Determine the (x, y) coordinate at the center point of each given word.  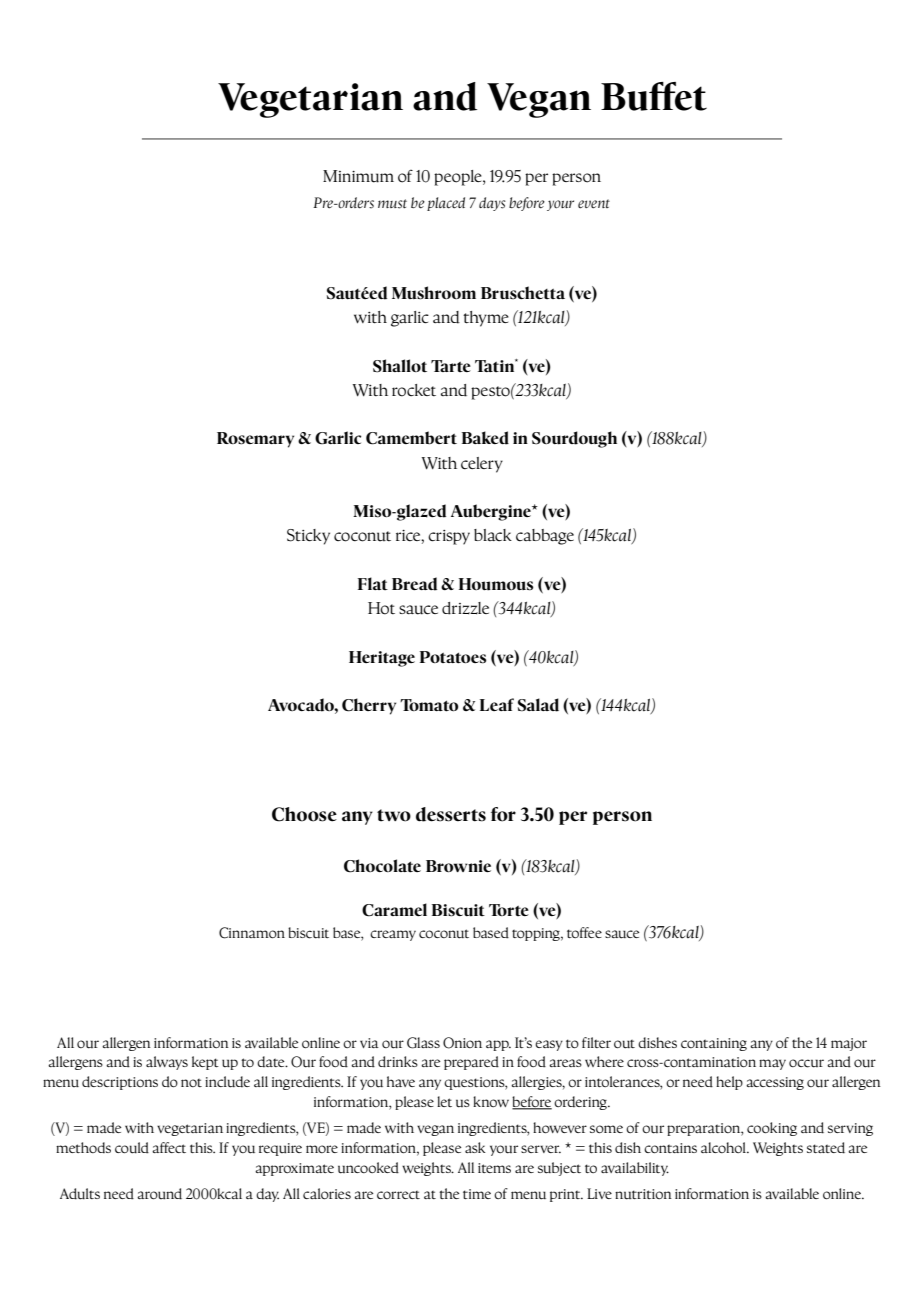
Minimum (358, 176)
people (459, 178)
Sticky (308, 537)
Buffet (654, 96)
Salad (538, 705)
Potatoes (453, 657)
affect (169, 1147)
